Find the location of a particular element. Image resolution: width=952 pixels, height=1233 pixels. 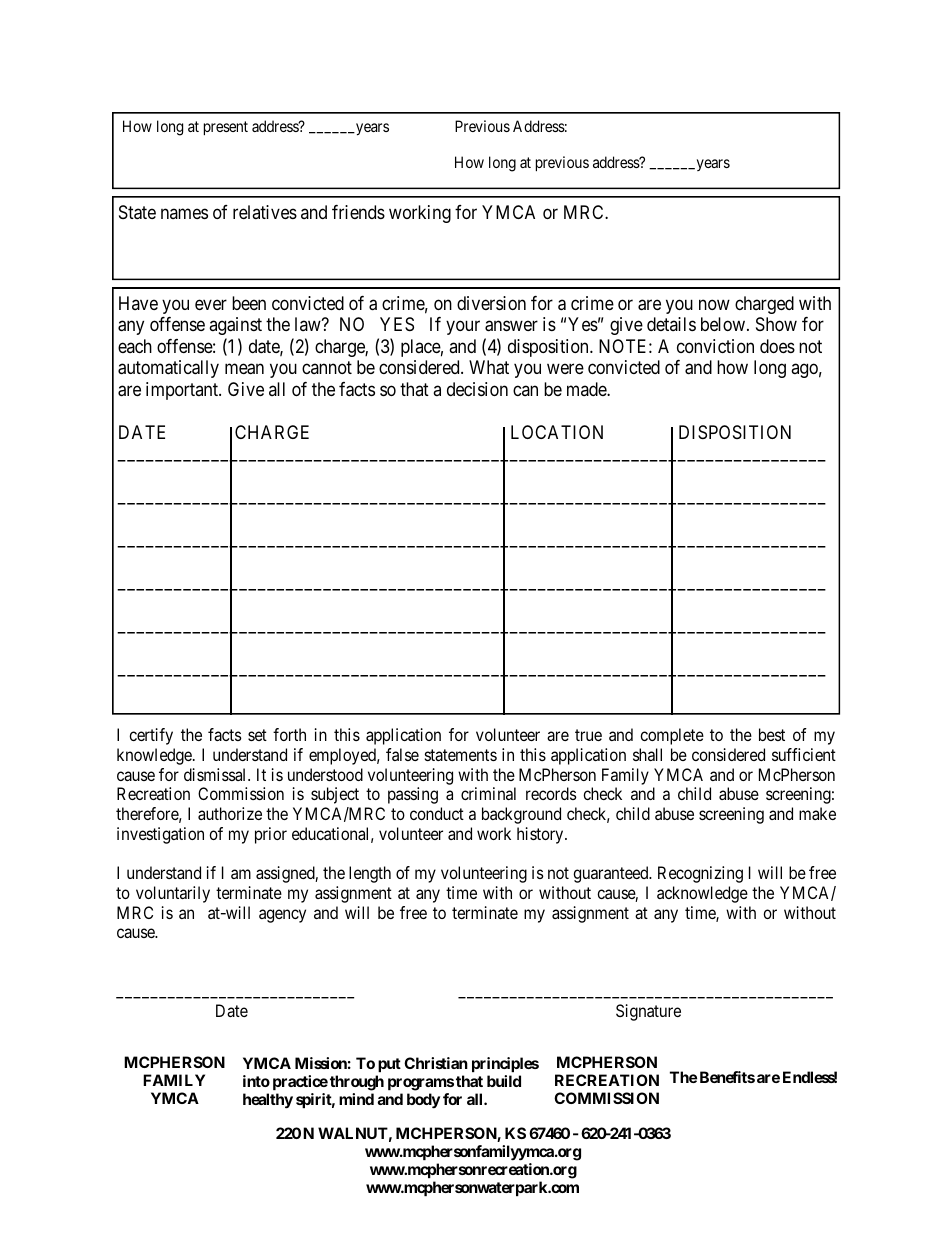

certify is located at coordinates (151, 736).
